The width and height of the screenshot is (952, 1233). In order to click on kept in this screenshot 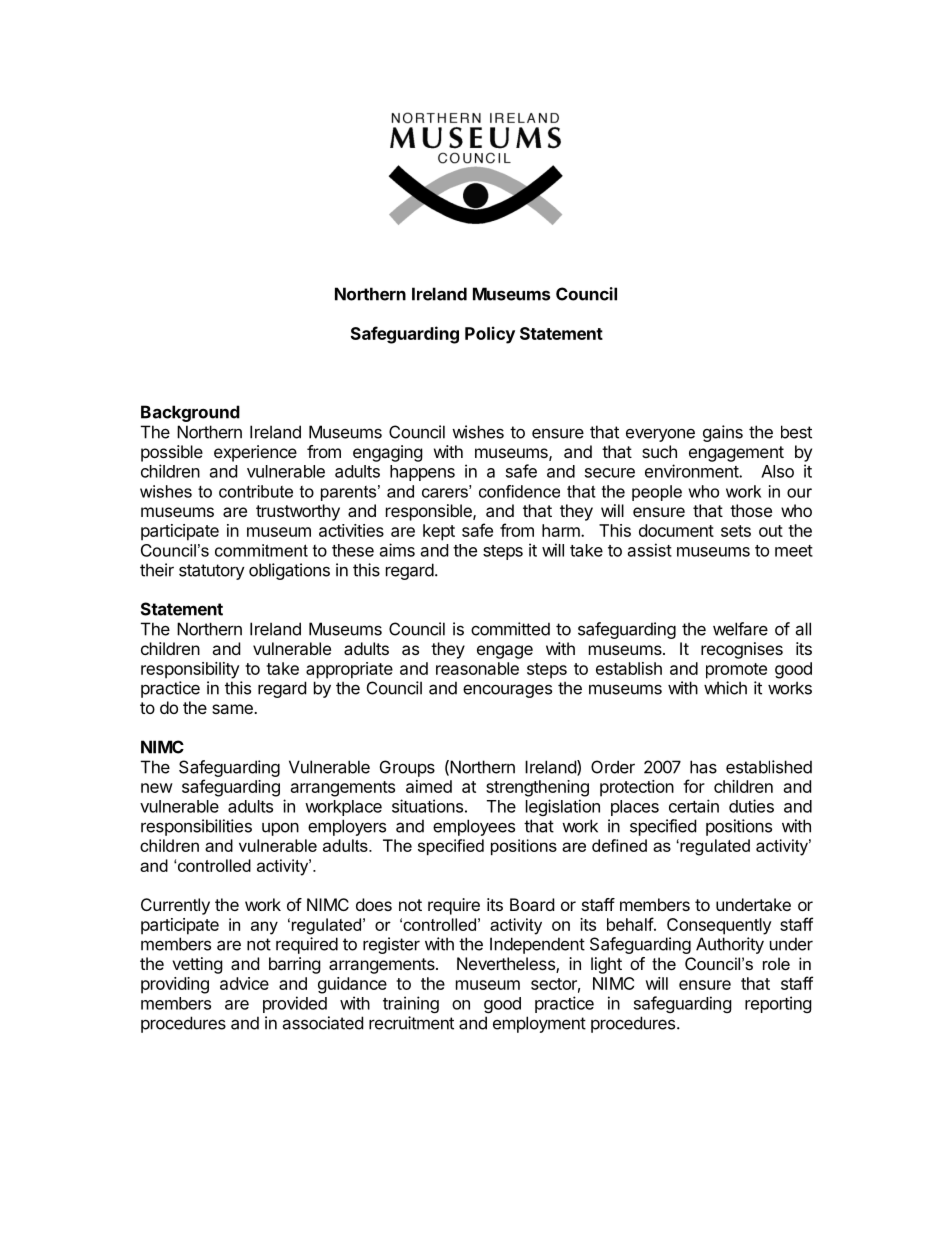, I will do `click(439, 532)`.
